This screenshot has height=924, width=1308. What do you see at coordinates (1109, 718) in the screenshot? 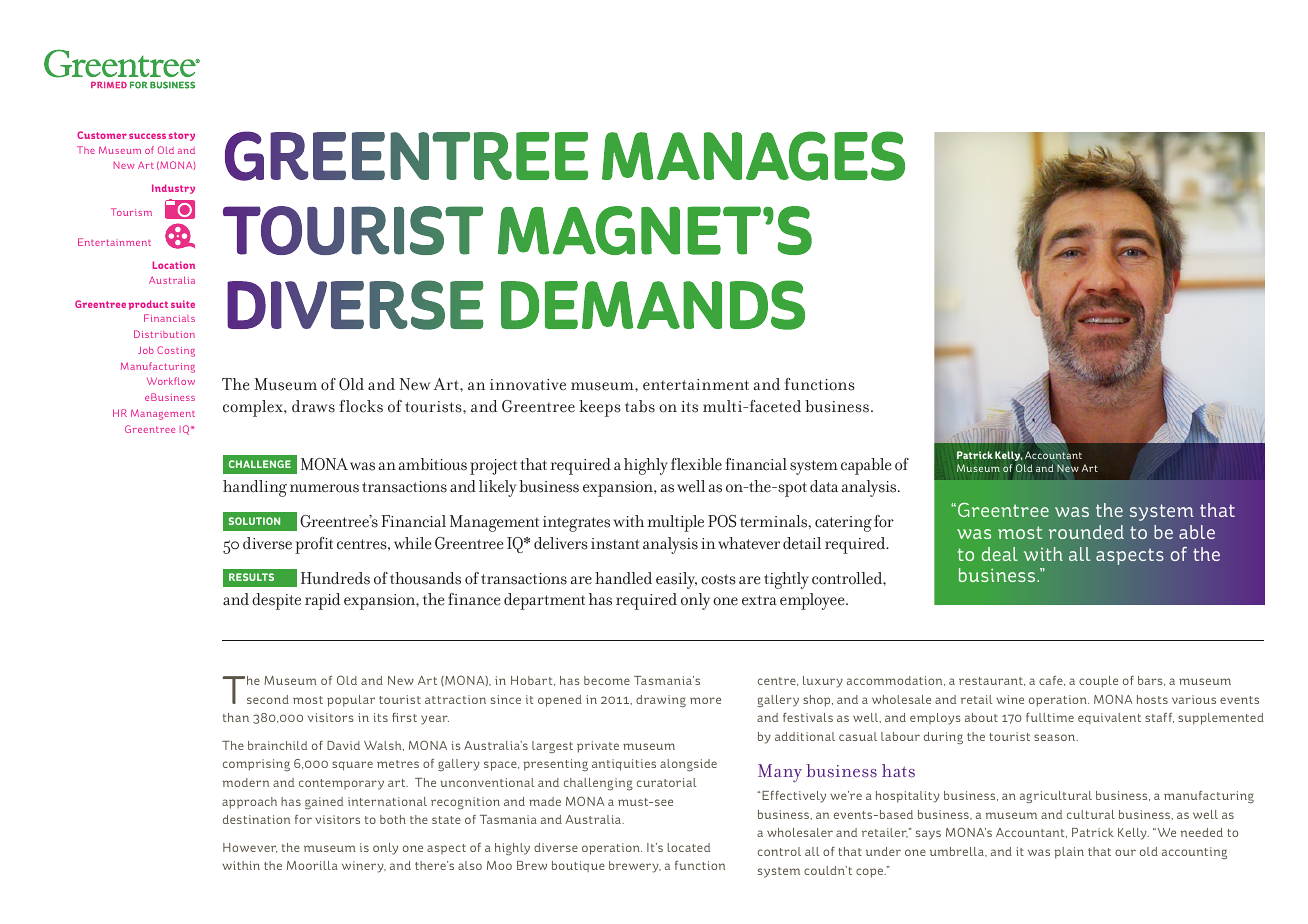
I see `equivalent` at bounding box center [1109, 718].
